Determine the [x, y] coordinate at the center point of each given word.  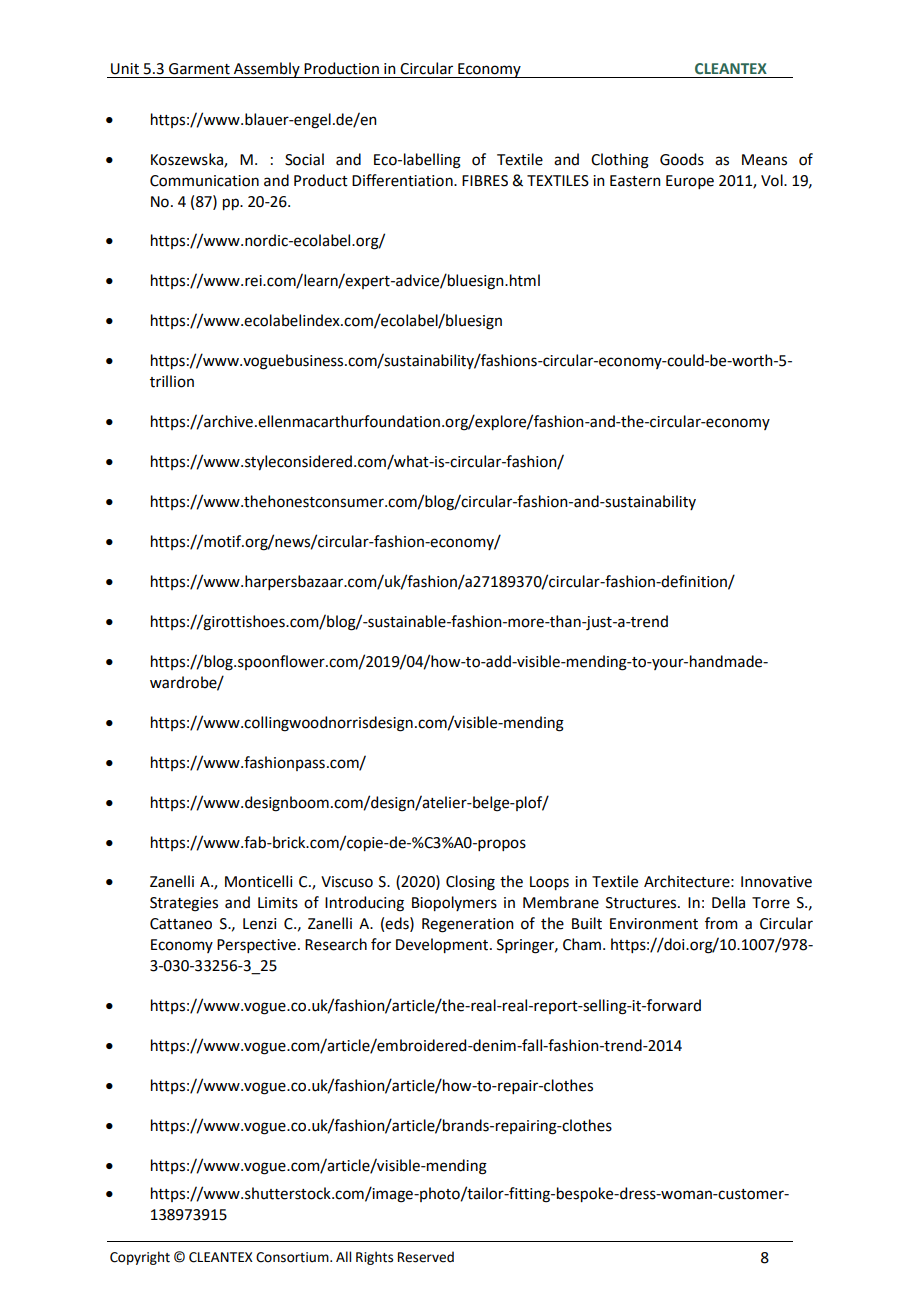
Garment [199, 69]
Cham [582, 944]
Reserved [426, 1257]
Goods [682, 159]
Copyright [140, 1258]
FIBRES [485, 181]
